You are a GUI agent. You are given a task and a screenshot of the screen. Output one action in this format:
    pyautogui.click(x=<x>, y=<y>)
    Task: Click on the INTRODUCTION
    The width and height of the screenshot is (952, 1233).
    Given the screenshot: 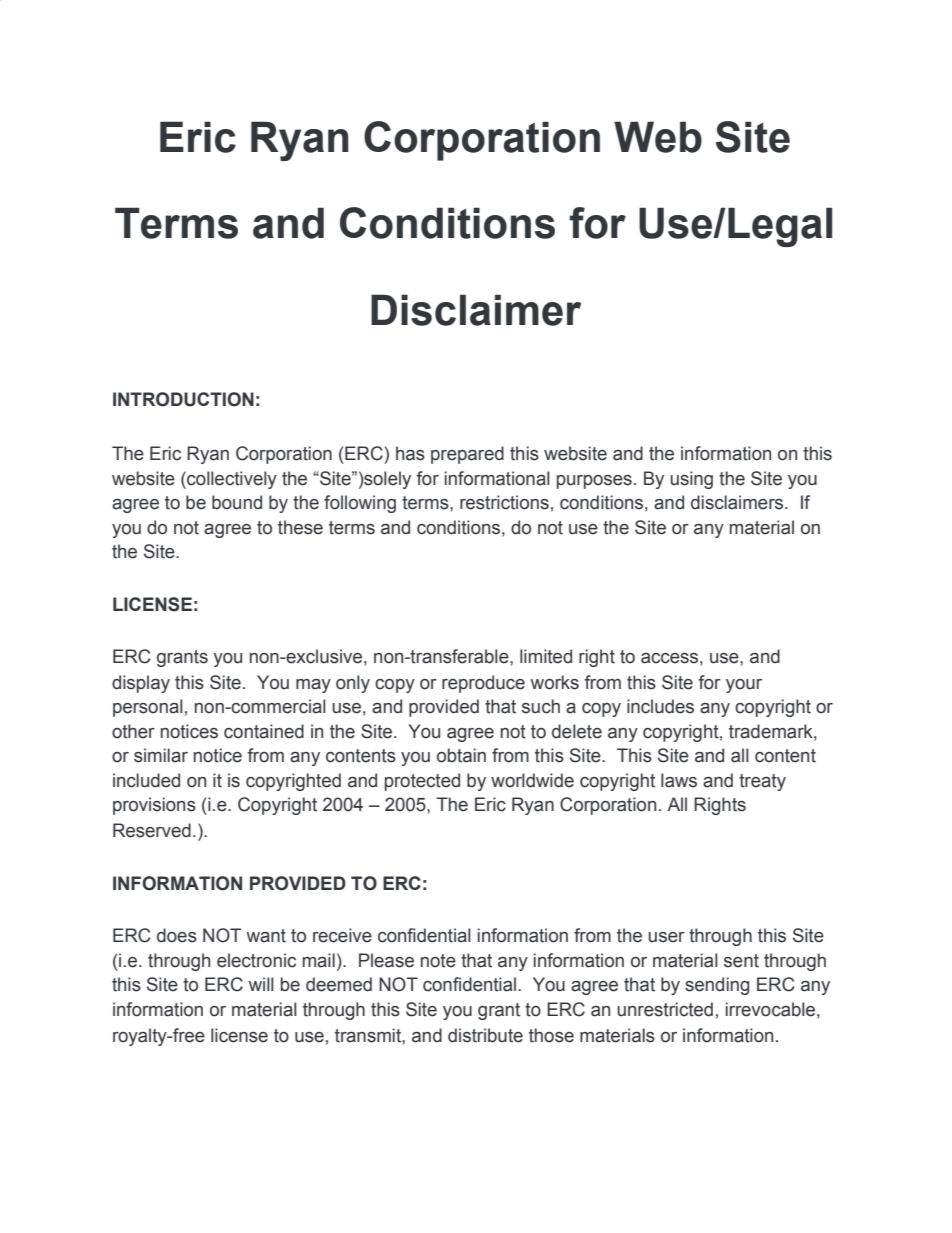 What is the action you would take?
    pyautogui.click(x=183, y=399)
